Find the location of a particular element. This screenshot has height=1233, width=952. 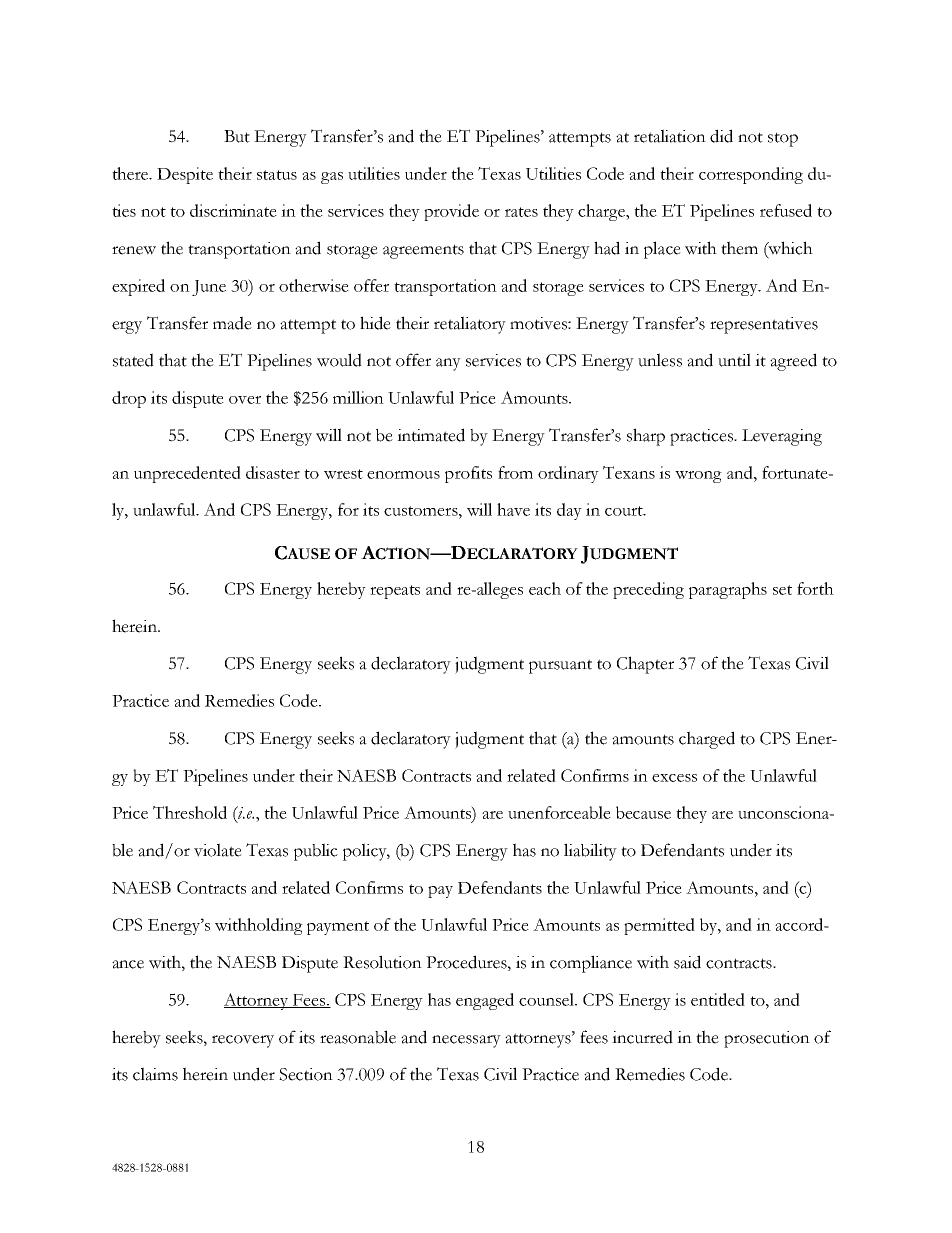

claims is located at coordinates (155, 1074).
